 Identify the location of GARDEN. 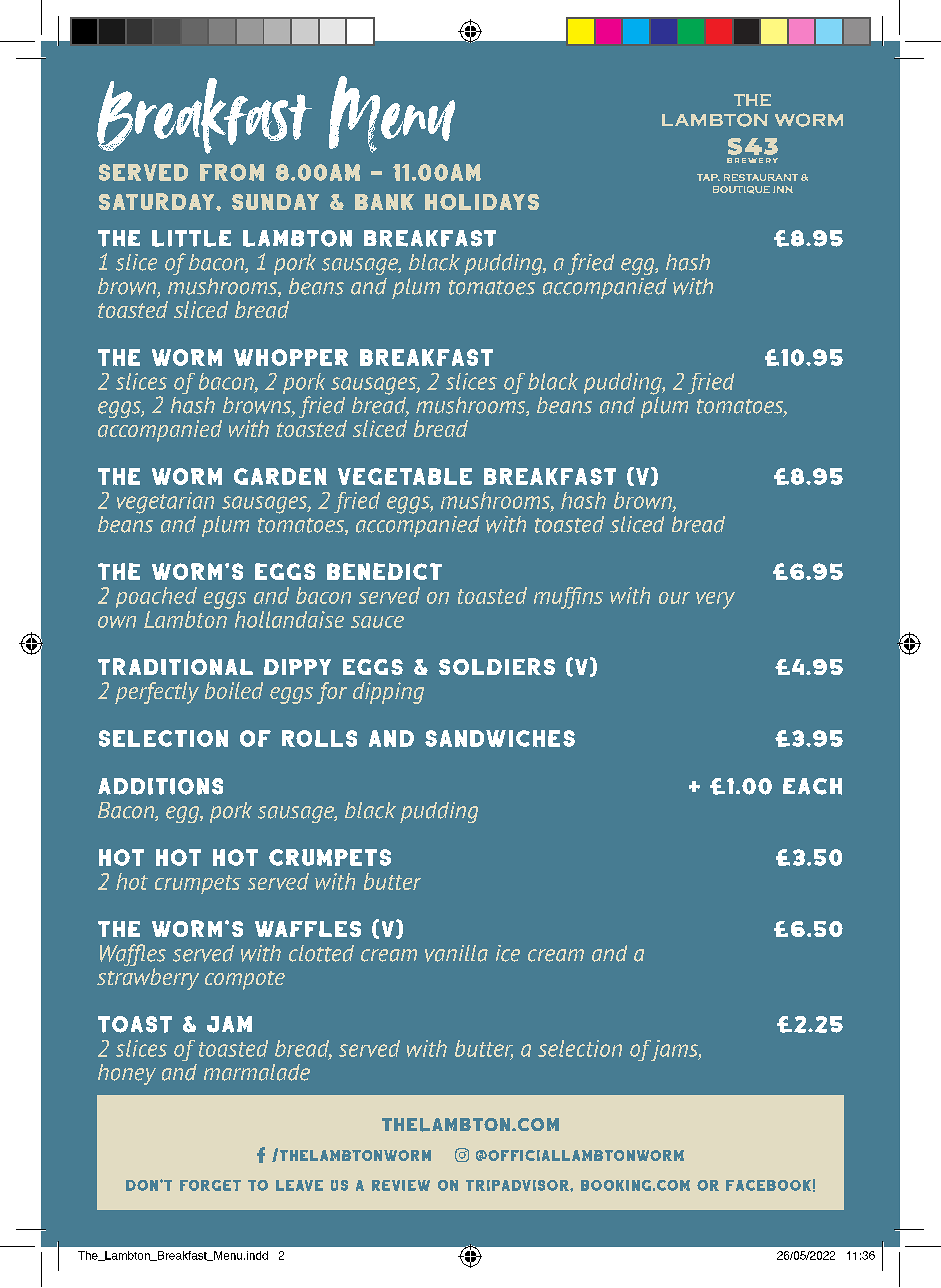
(280, 476).
